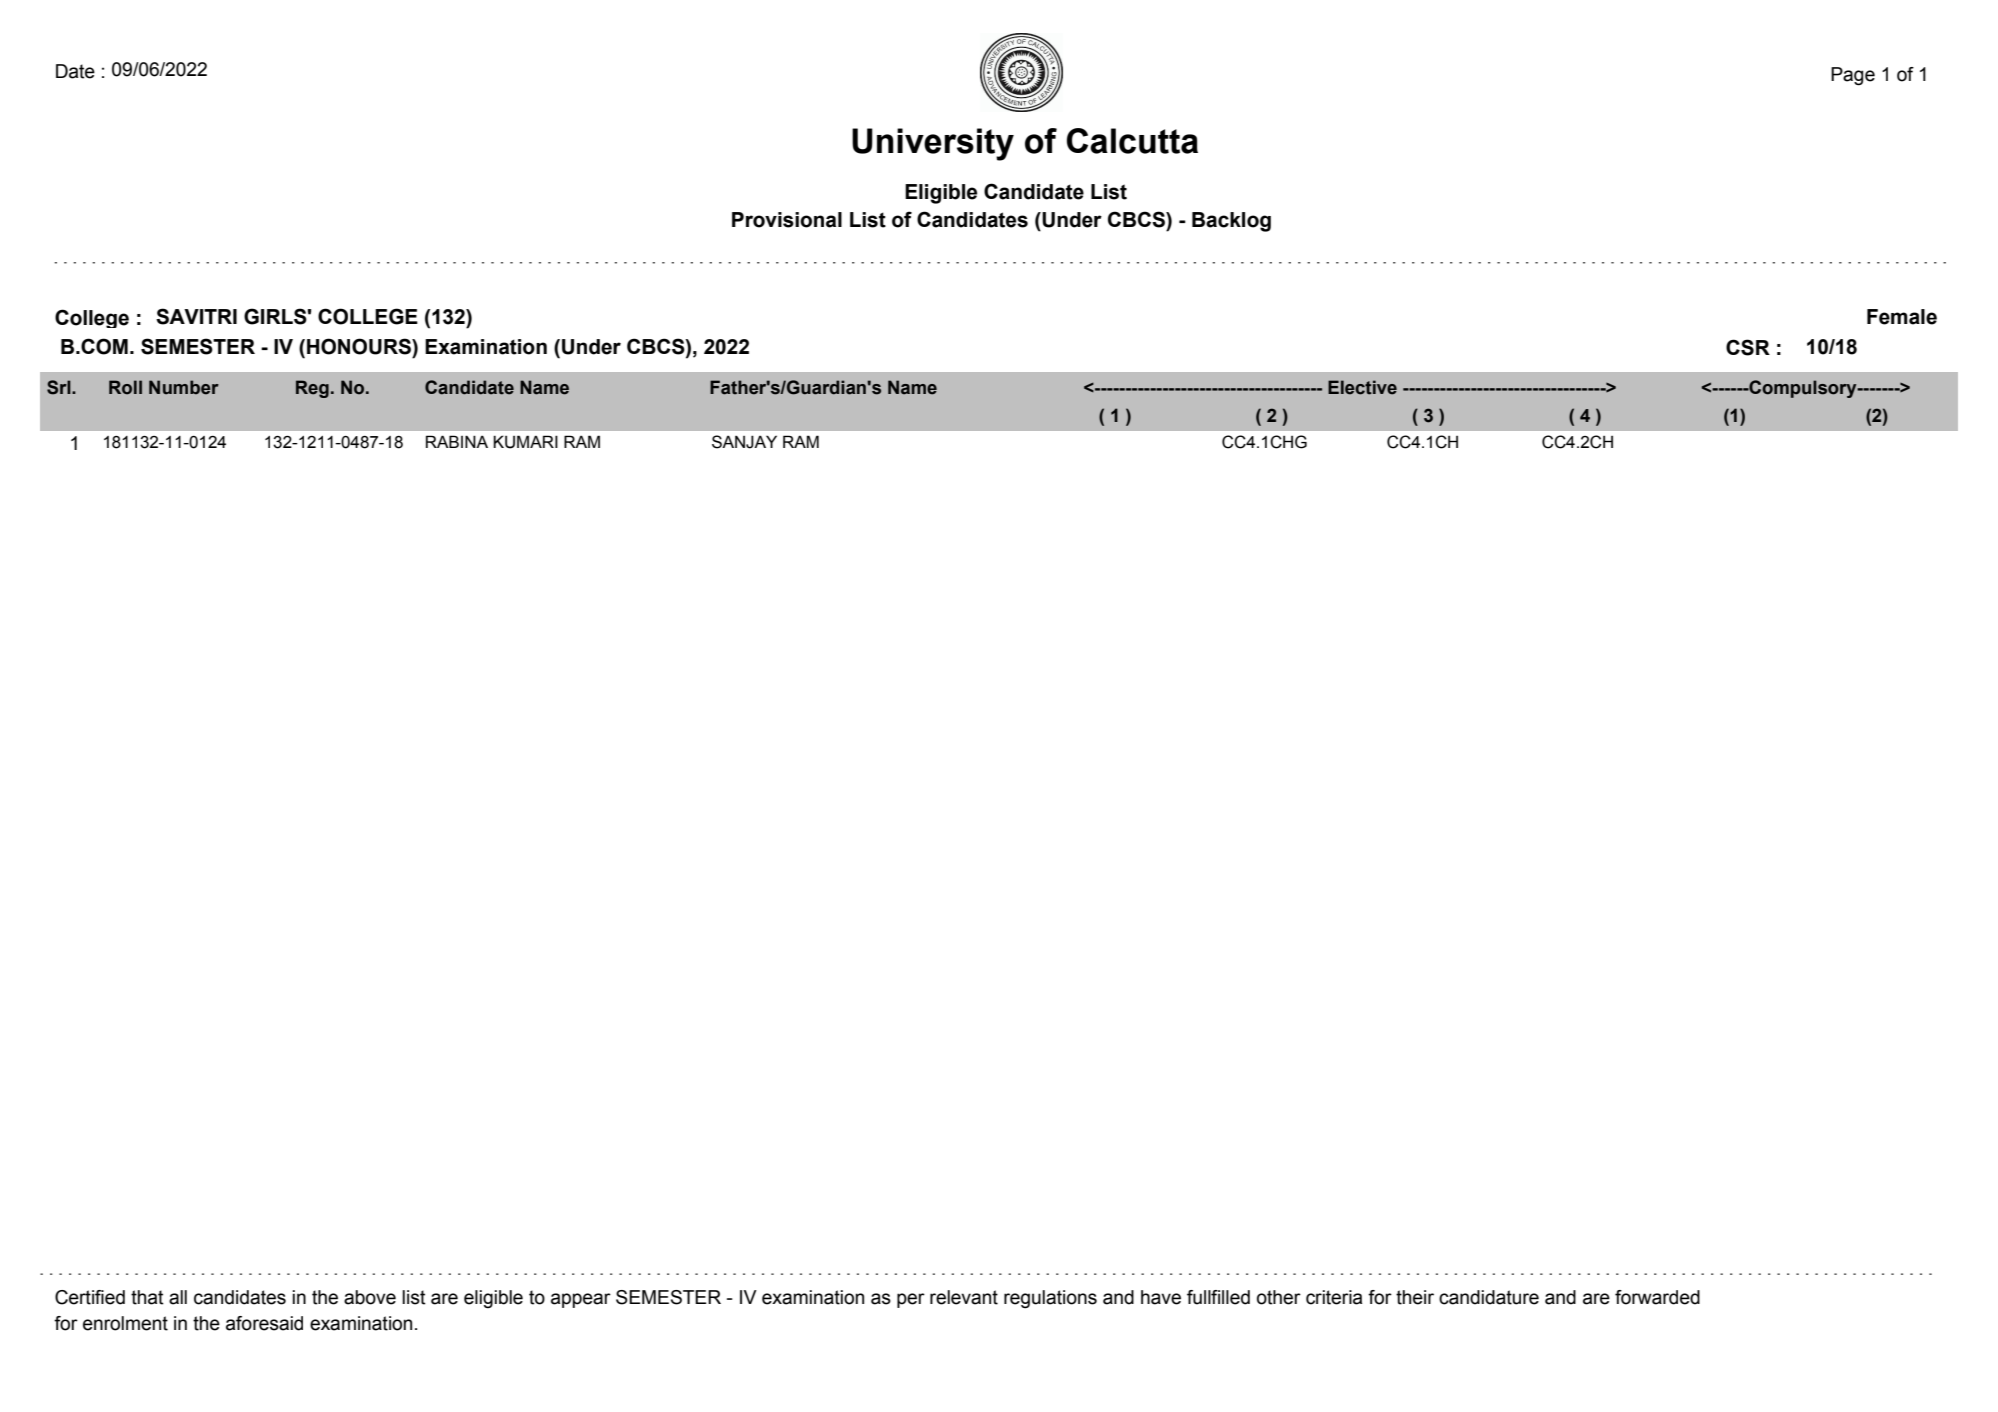  Describe the element at coordinates (525, 442) in the image. I see `KUMARI` at that location.
